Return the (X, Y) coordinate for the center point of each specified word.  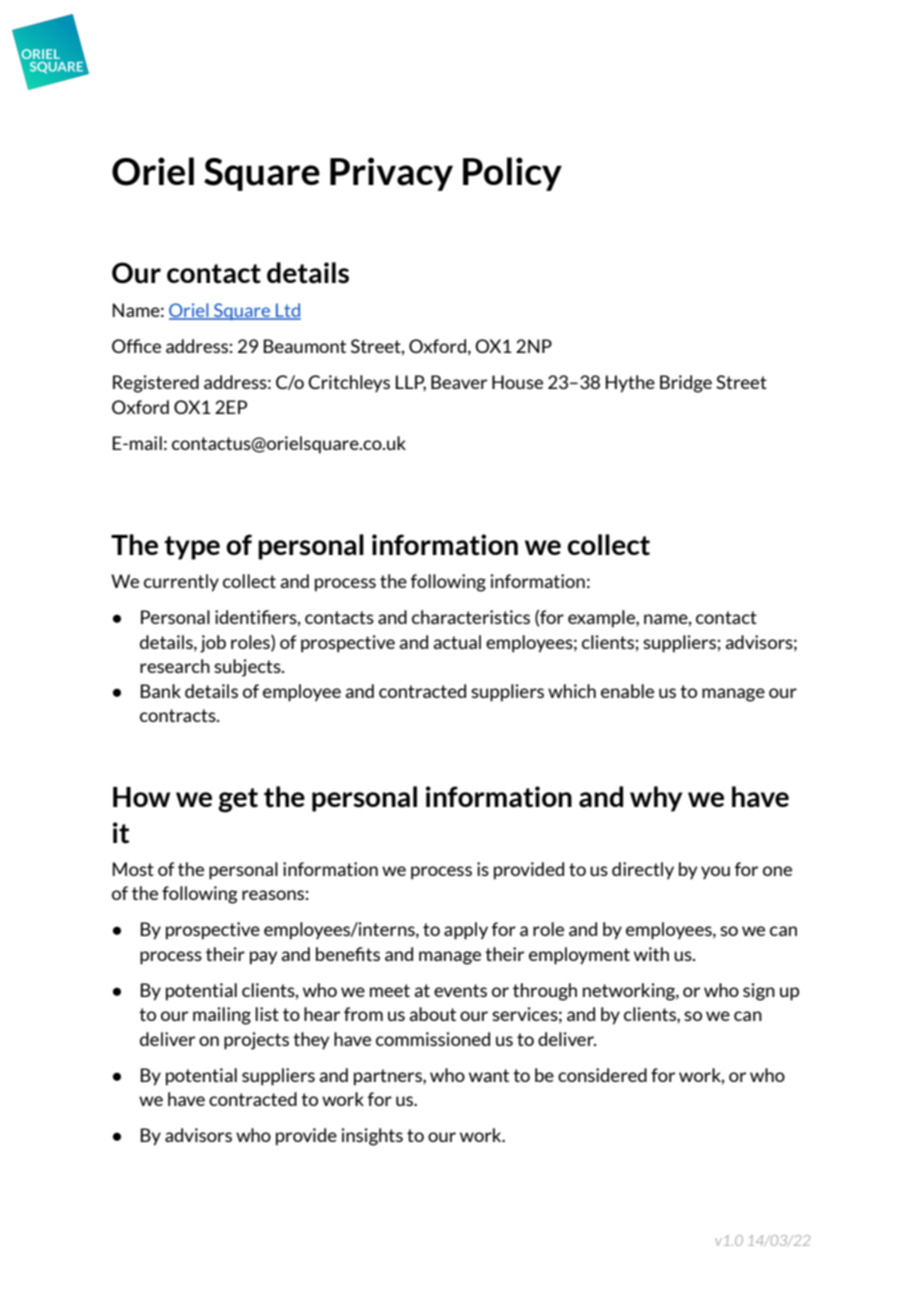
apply (466, 931)
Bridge (686, 384)
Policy (512, 174)
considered (602, 1075)
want (489, 1075)
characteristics (471, 617)
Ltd (287, 311)
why (656, 799)
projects (256, 1041)
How (141, 797)
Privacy (391, 174)
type (192, 548)
